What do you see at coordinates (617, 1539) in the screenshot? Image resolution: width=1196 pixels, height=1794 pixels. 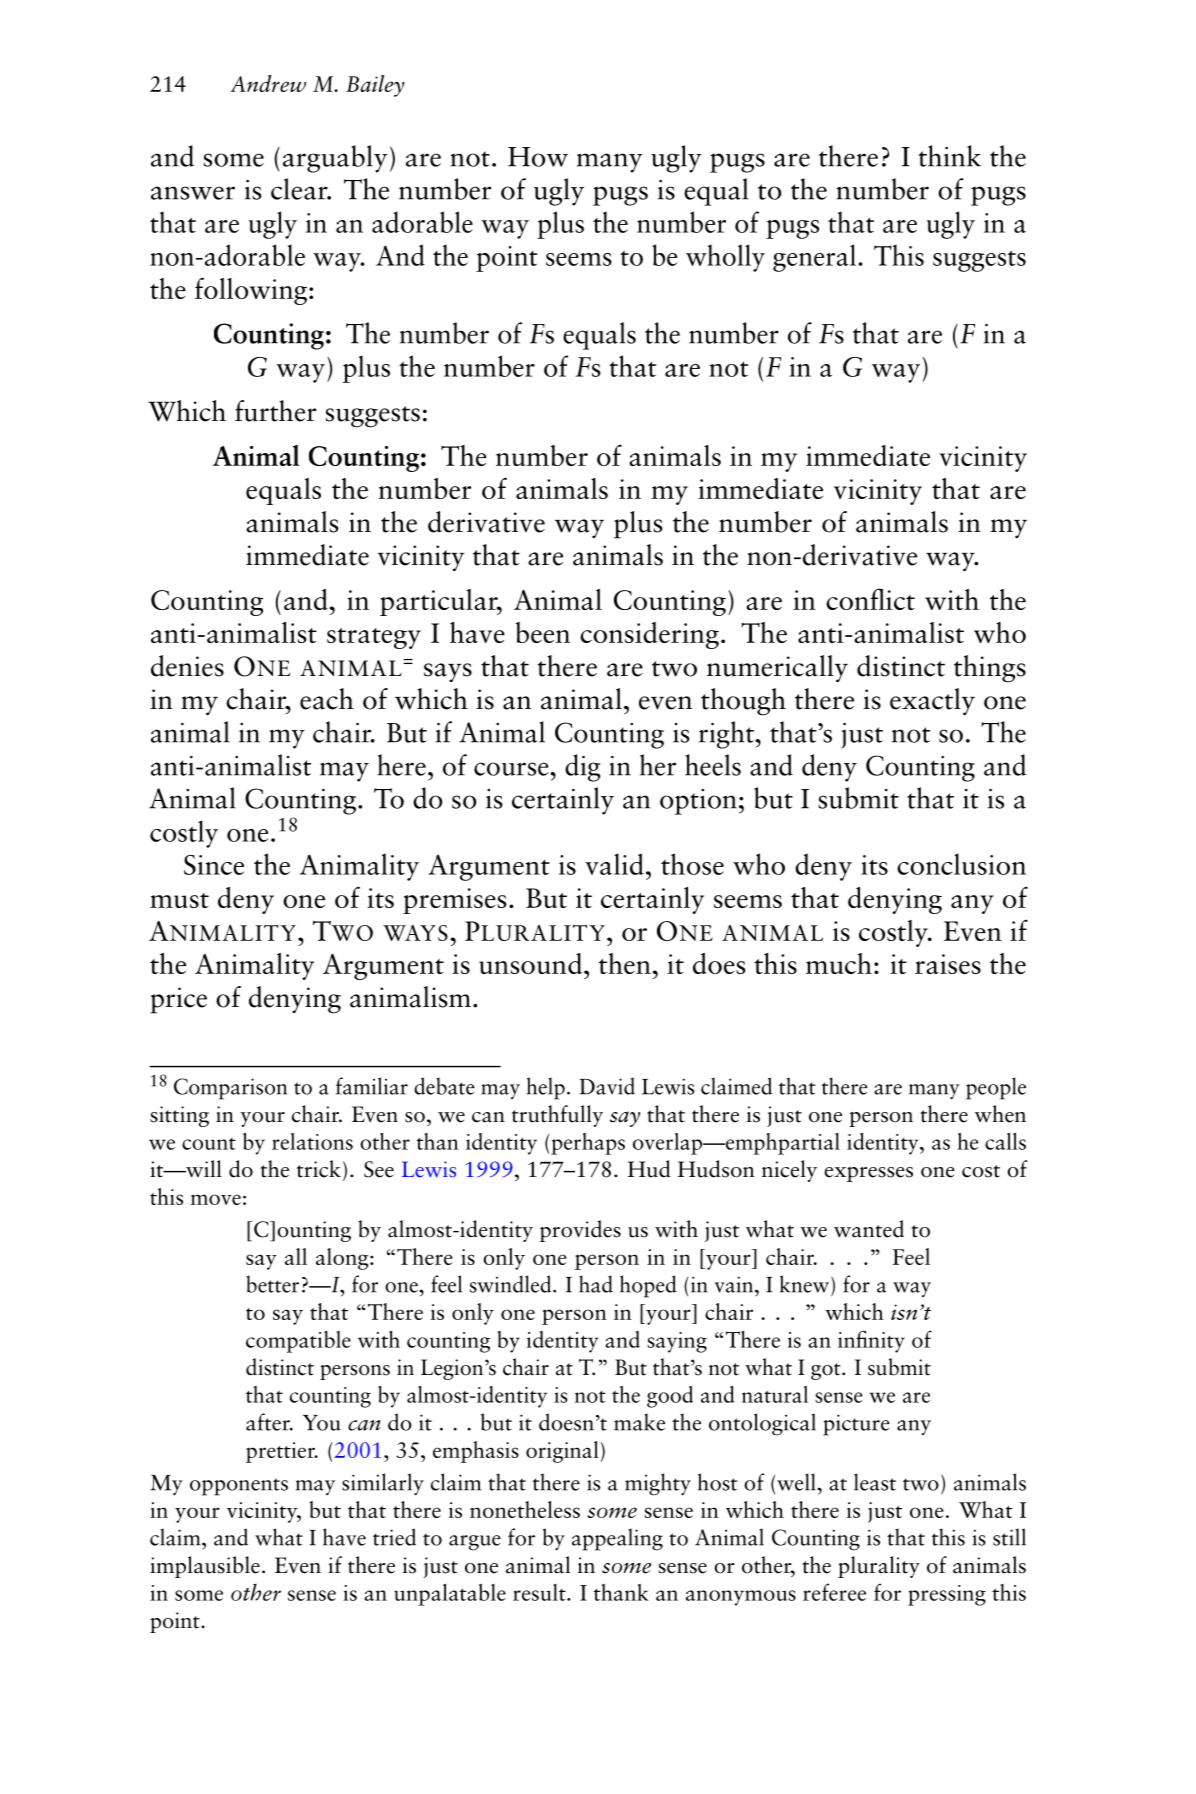 I see `appealing` at bounding box center [617, 1539].
